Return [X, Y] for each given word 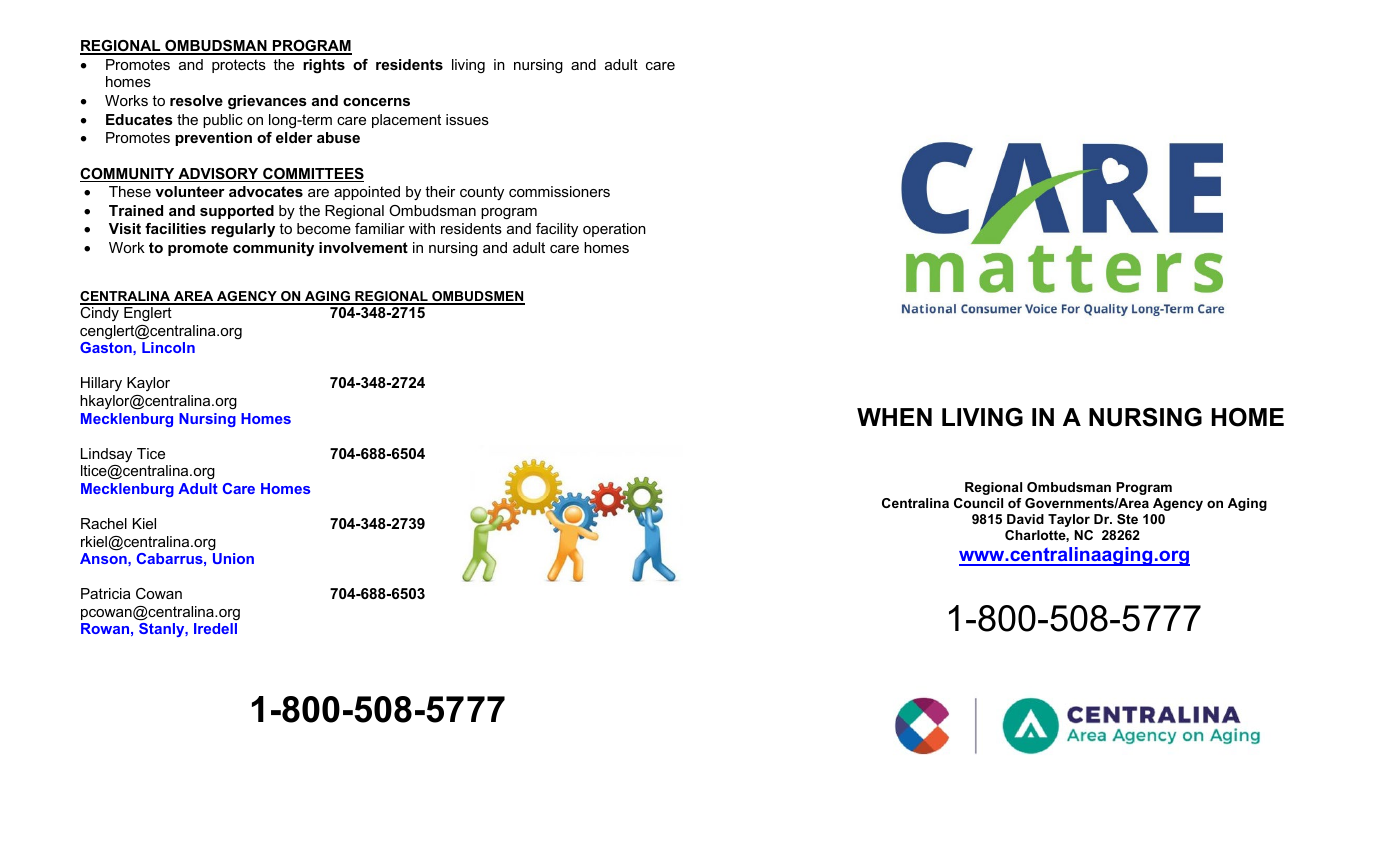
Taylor [1069, 520]
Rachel [104, 523]
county [482, 193]
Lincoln [168, 347]
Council [978, 503]
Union [233, 558]
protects [239, 66]
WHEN [894, 417]
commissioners [559, 191]
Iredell [215, 628]
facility [557, 230]
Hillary [101, 384]
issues [467, 119]
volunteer [190, 191]
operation [614, 230]
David [1025, 519]
